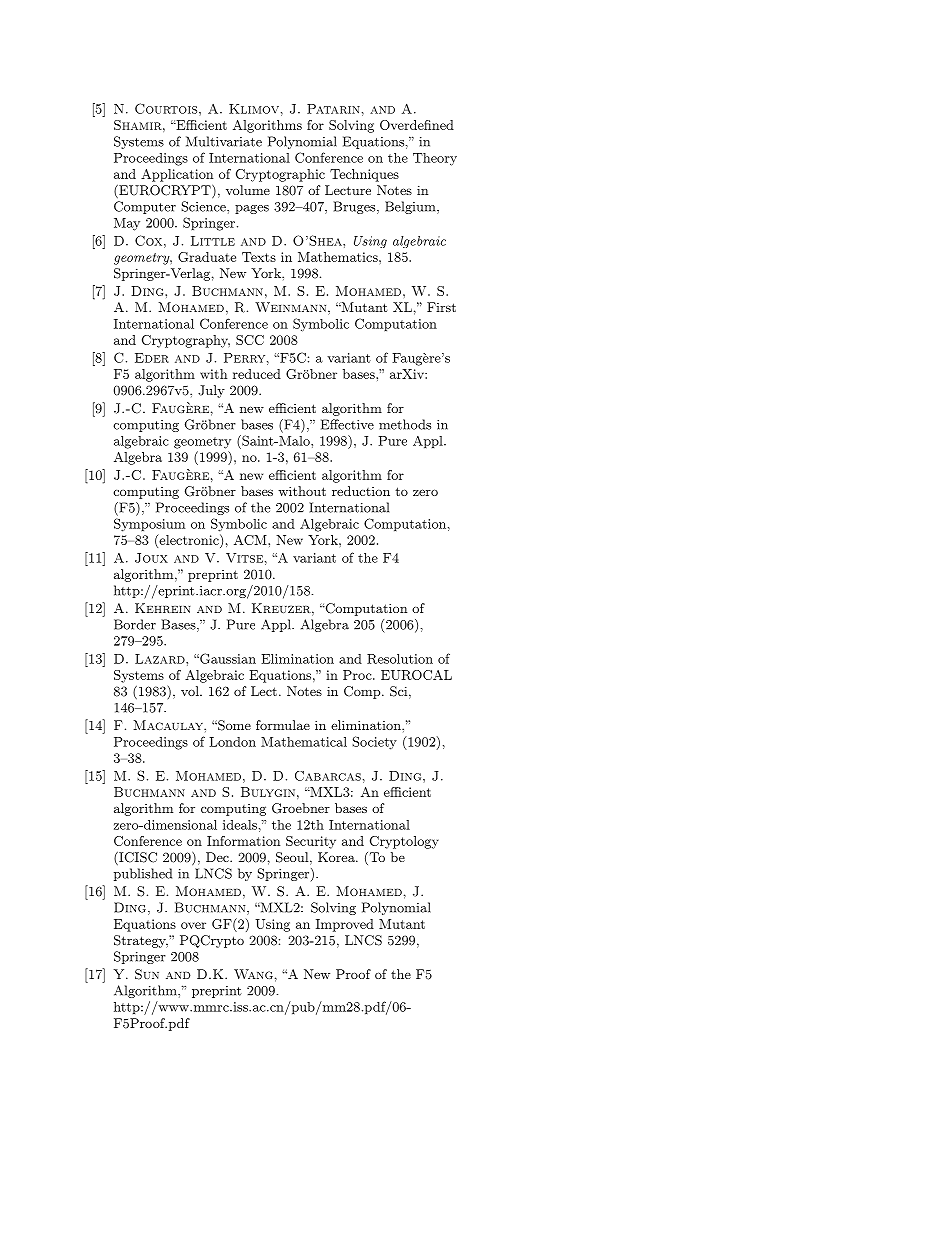 Image resolution: width=952 pixels, height=1233 pixels. Describe the element at coordinates (251, 540) in the screenshot. I see `ACM` at that location.
